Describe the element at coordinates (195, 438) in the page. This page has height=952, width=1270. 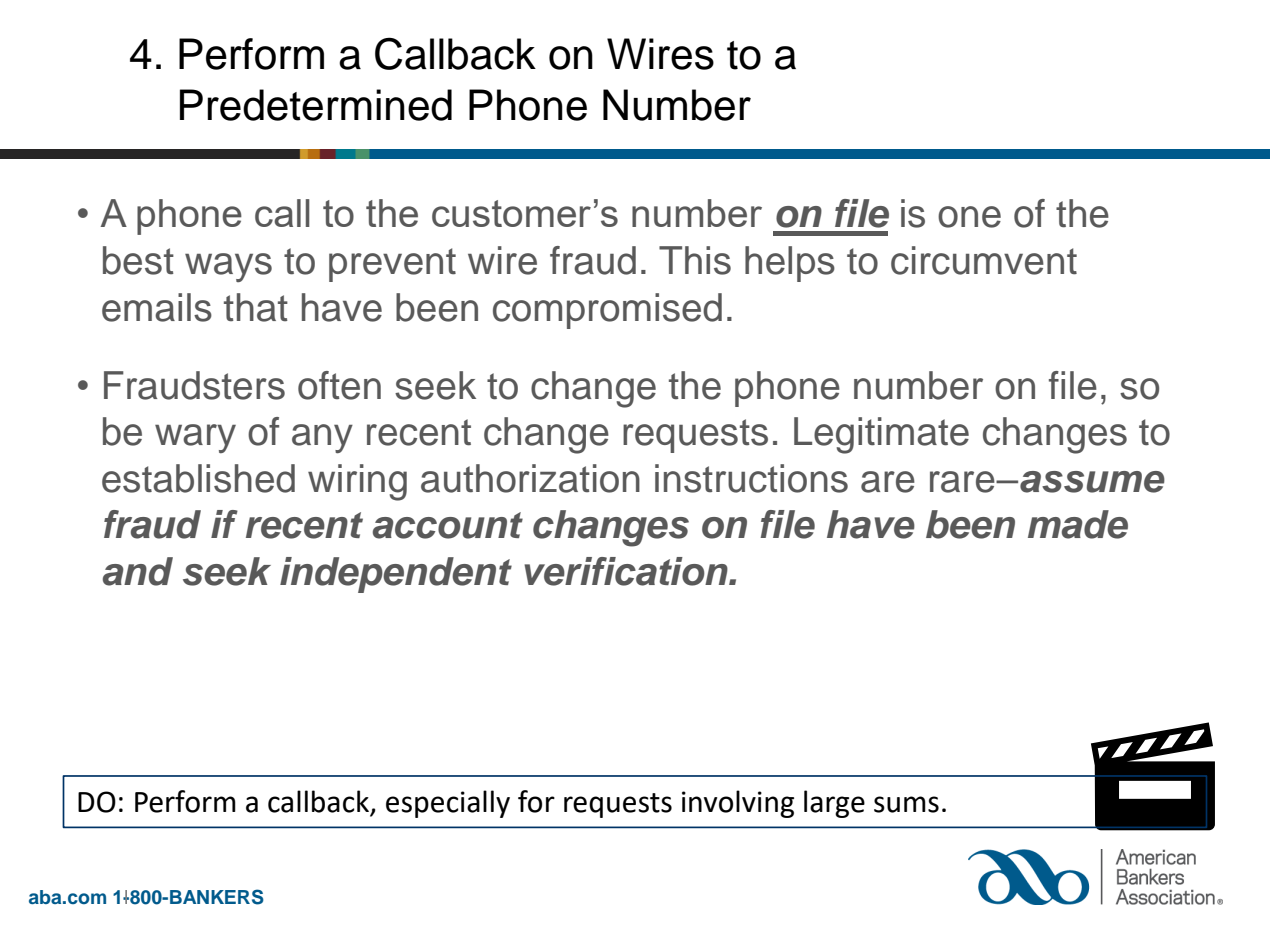
I see `wary` at that location.
